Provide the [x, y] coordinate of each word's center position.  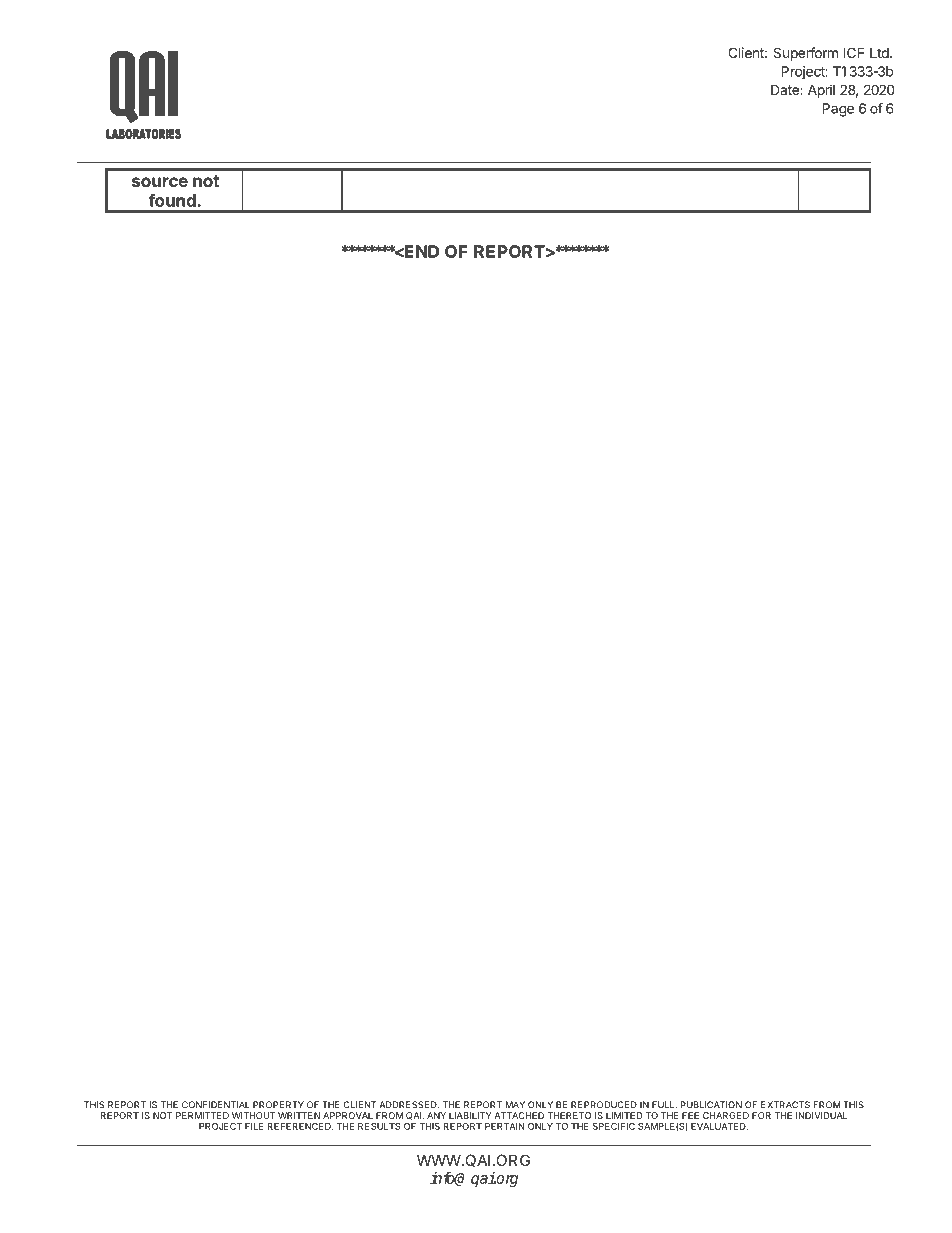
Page [838, 110]
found [172, 200]
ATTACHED [519, 1115]
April [821, 91]
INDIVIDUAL [822, 1115]
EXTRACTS [785, 1105]
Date [786, 89]
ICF [853, 52]
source [160, 182]
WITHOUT [254, 1115]
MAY [515, 1105]
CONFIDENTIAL [216, 1105]
